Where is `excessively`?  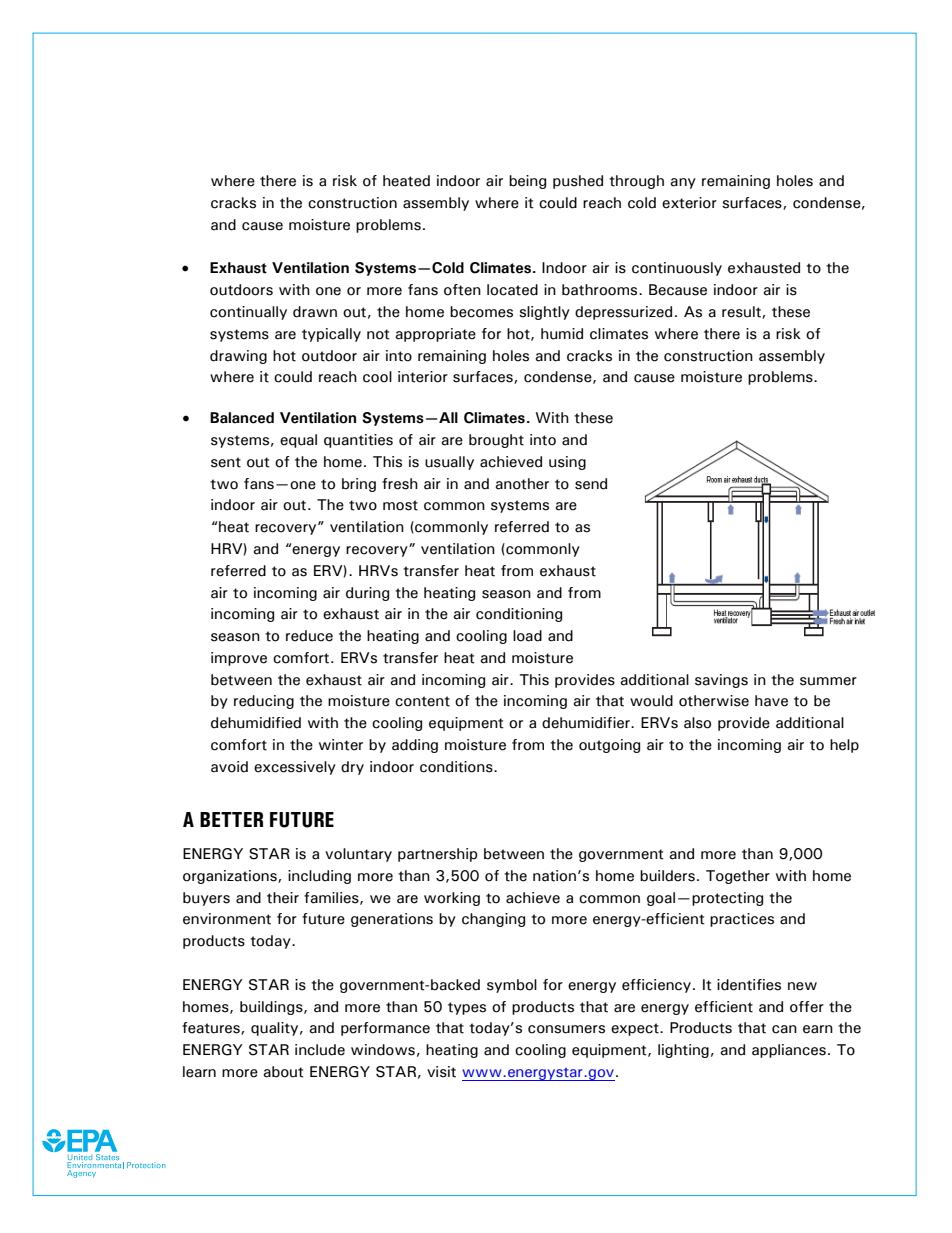 excessively is located at coordinates (295, 768).
